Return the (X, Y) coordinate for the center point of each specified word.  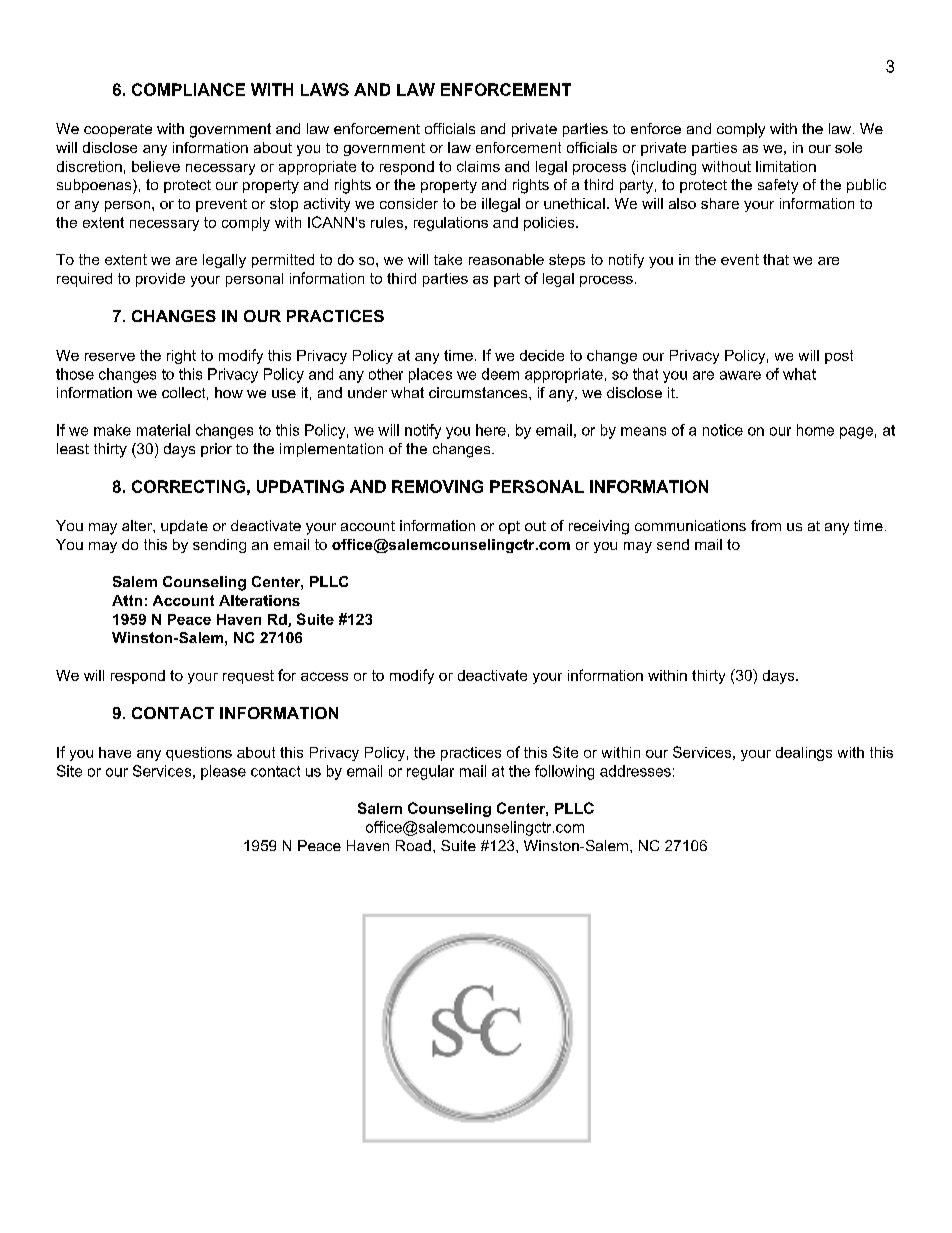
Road (413, 845)
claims (478, 166)
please (223, 772)
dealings (804, 754)
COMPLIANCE (188, 89)
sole (848, 147)
